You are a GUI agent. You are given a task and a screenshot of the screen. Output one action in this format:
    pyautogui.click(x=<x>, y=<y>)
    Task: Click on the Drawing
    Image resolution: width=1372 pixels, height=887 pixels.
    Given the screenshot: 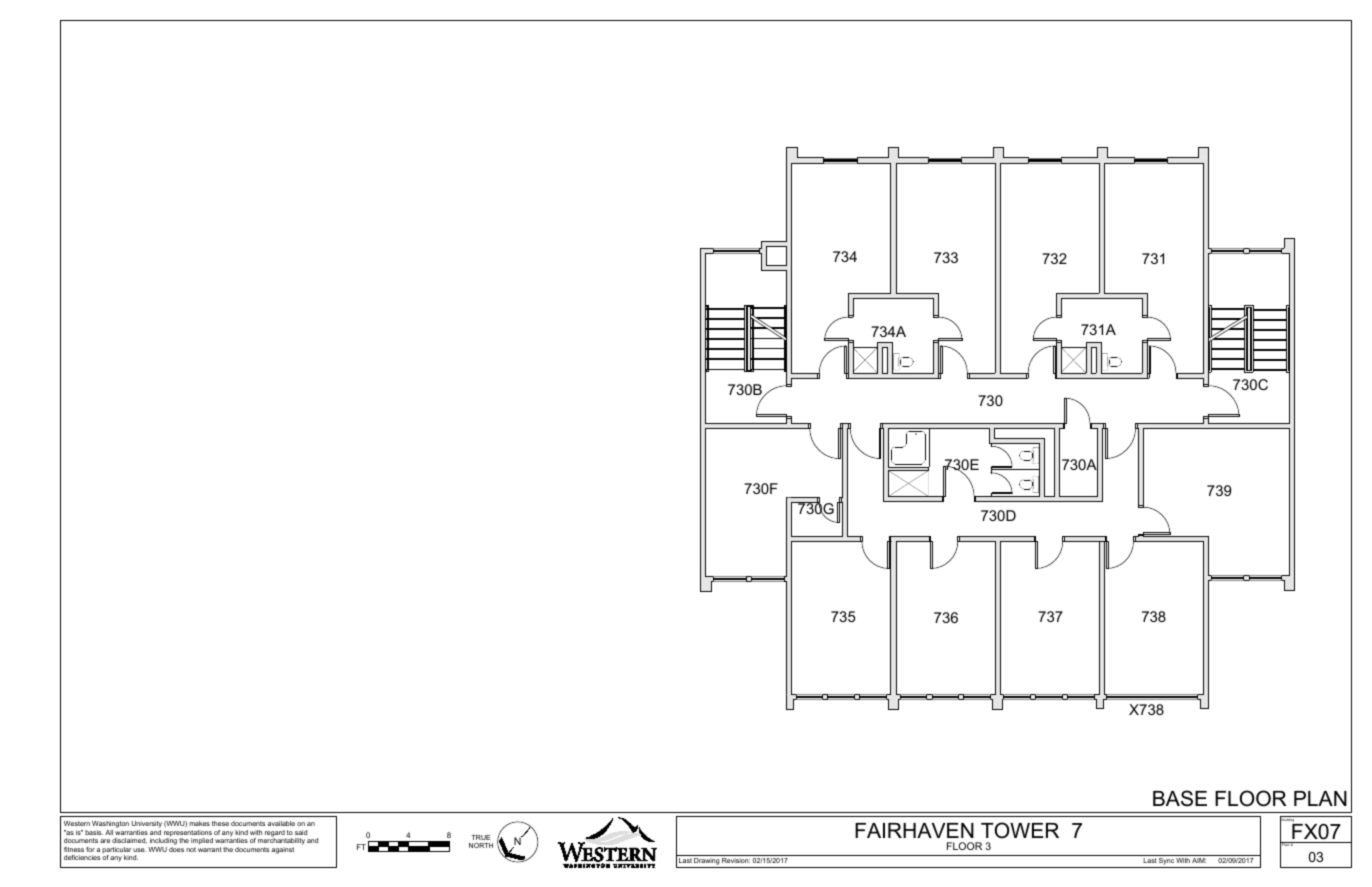 What is the action you would take?
    pyautogui.click(x=707, y=863)
